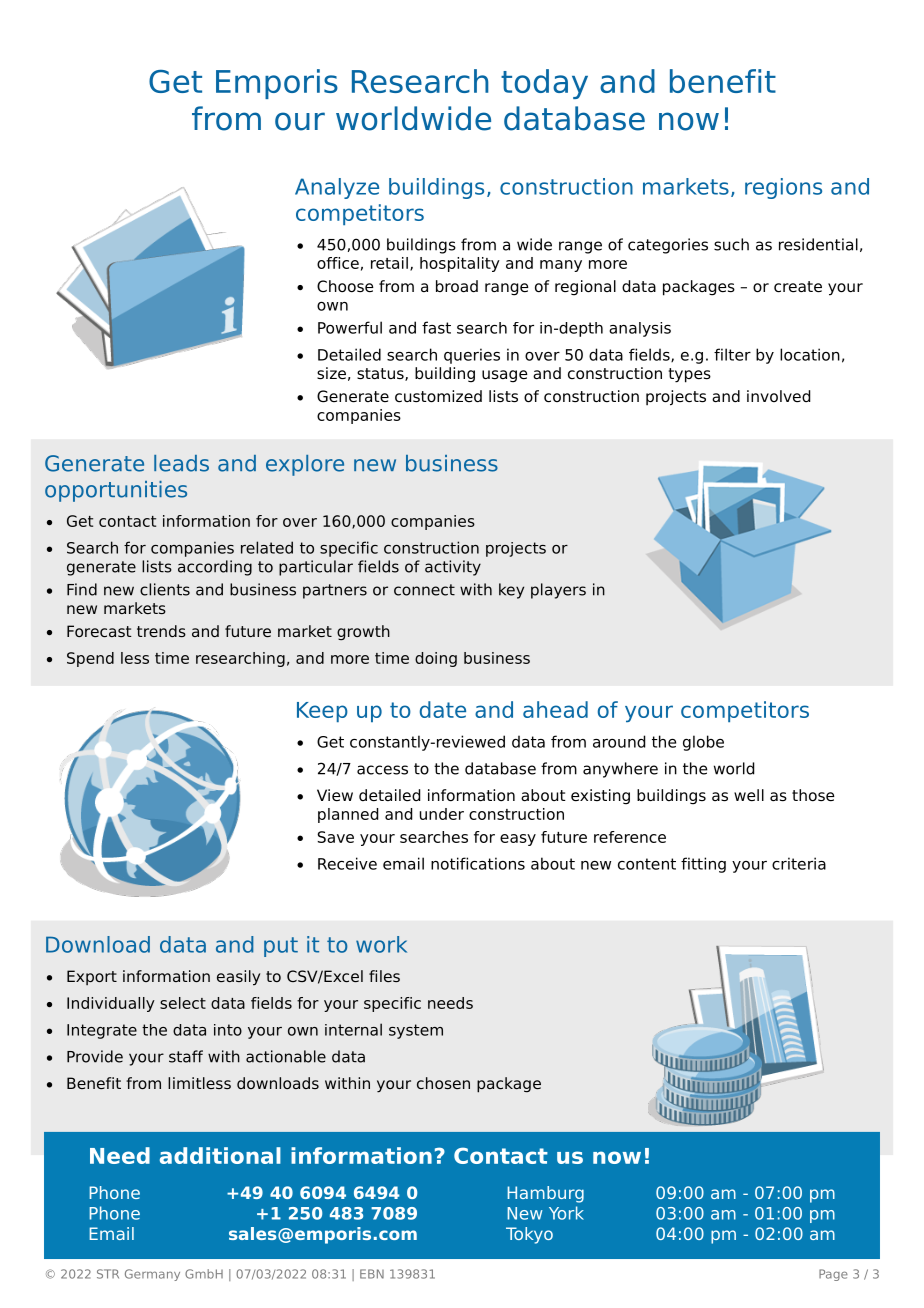  Describe the element at coordinates (161, 631) in the page. I see `trends` at that location.
